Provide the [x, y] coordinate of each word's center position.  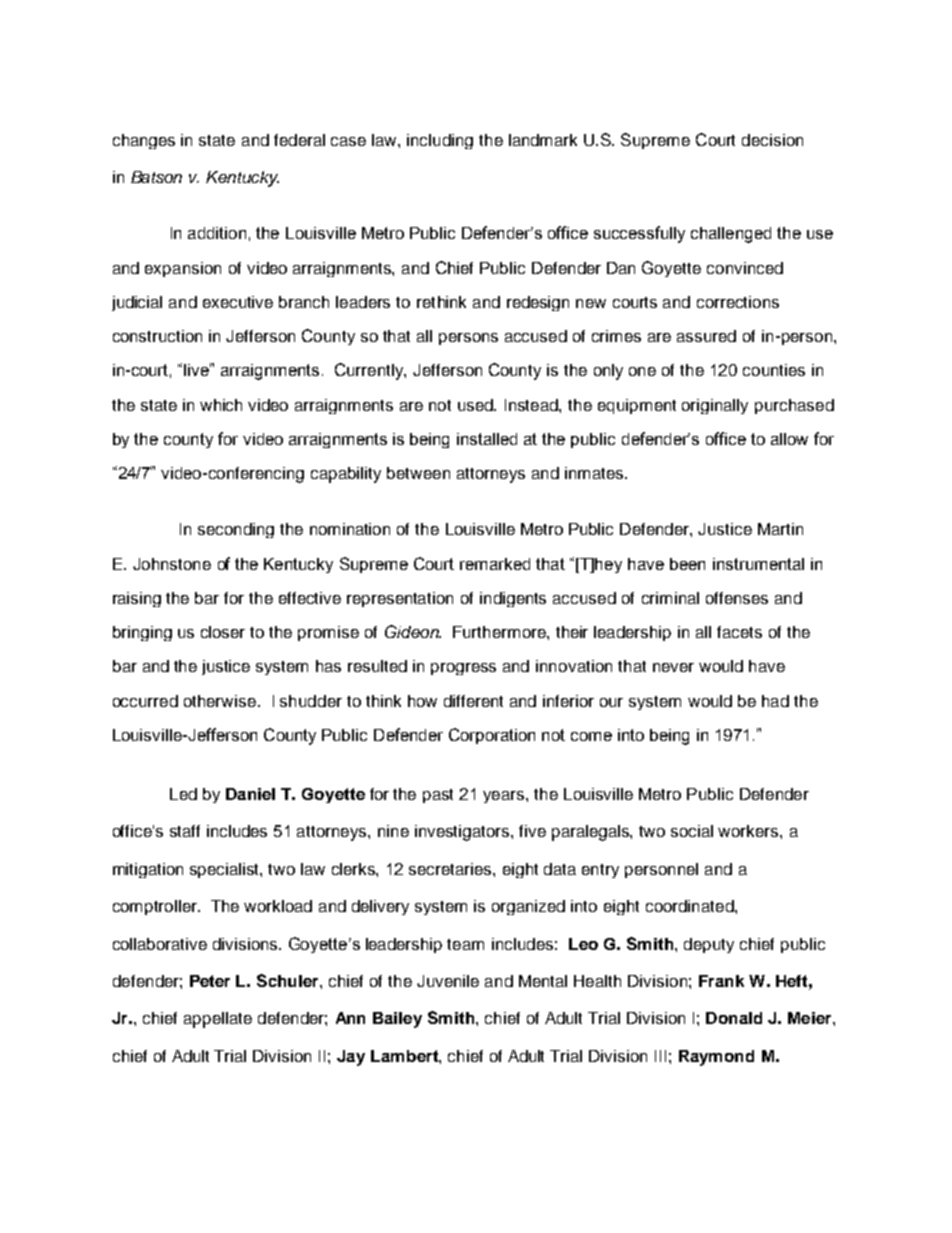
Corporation [492, 736]
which [221, 405]
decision [772, 140]
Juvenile [448, 981]
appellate [218, 1020]
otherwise [220, 701]
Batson [156, 177]
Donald [734, 1018]
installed [487, 439]
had [775, 701]
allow [789, 439]
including [440, 141]
